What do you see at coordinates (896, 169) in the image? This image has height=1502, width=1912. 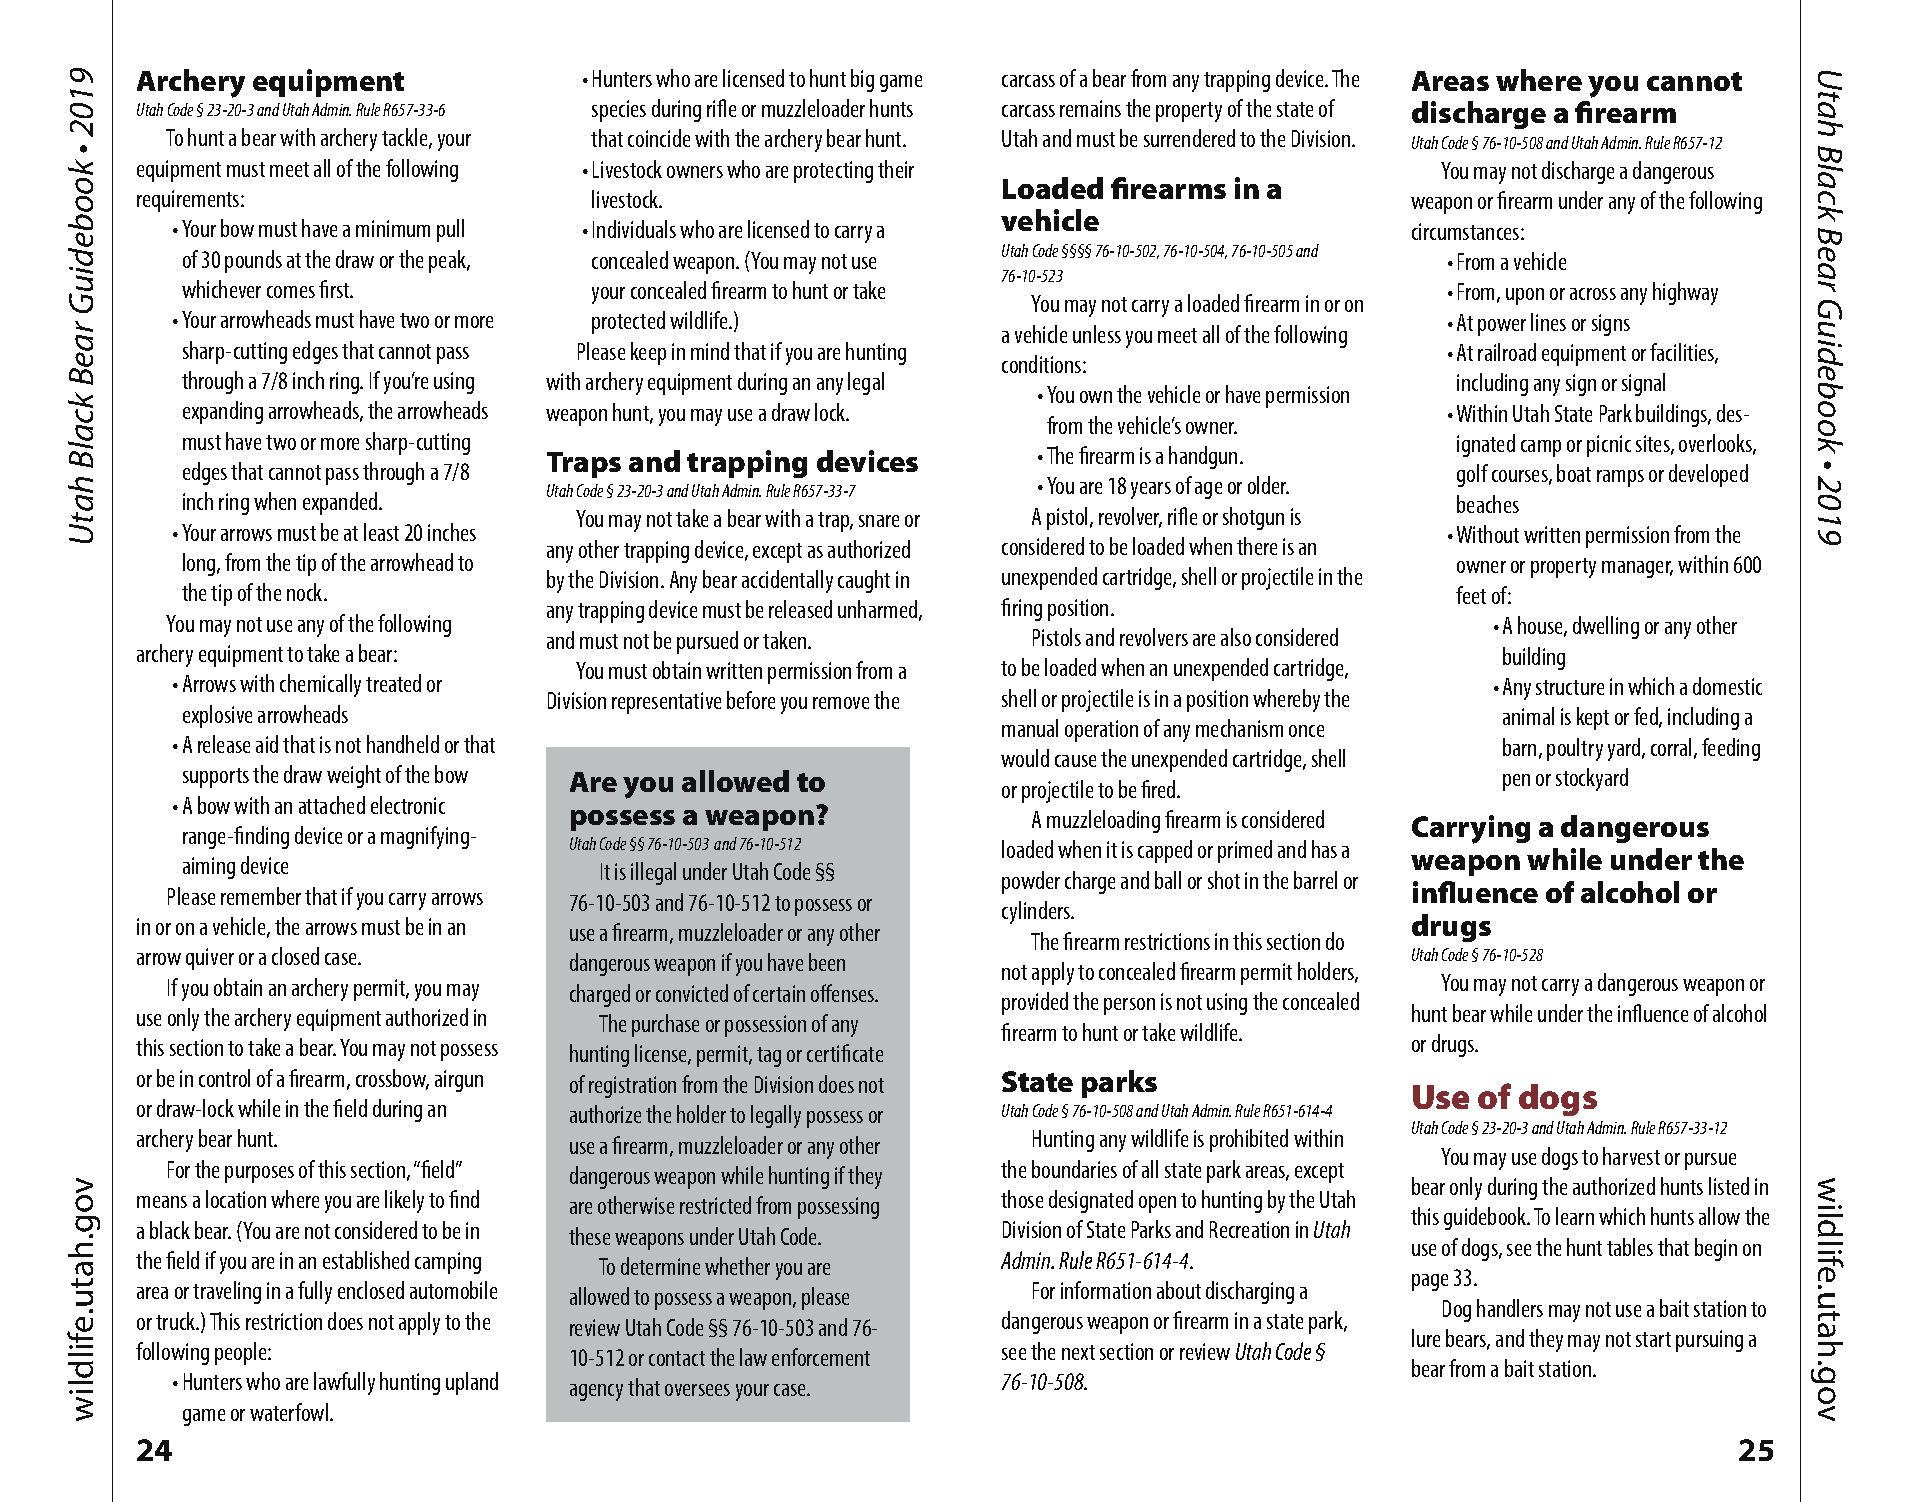 I see `their` at bounding box center [896, 169].
